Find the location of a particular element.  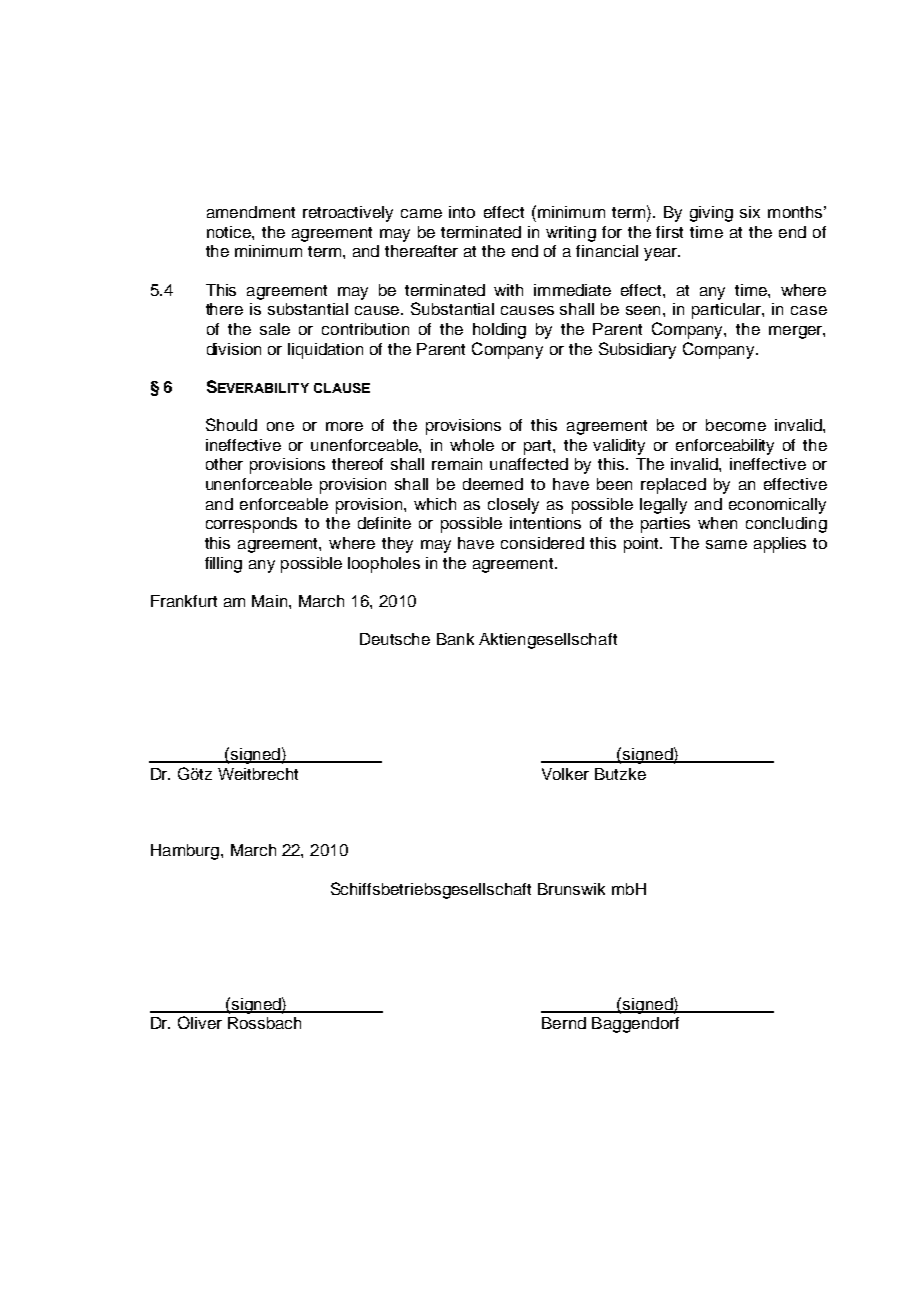

other is located at coordinates (224, 464).
